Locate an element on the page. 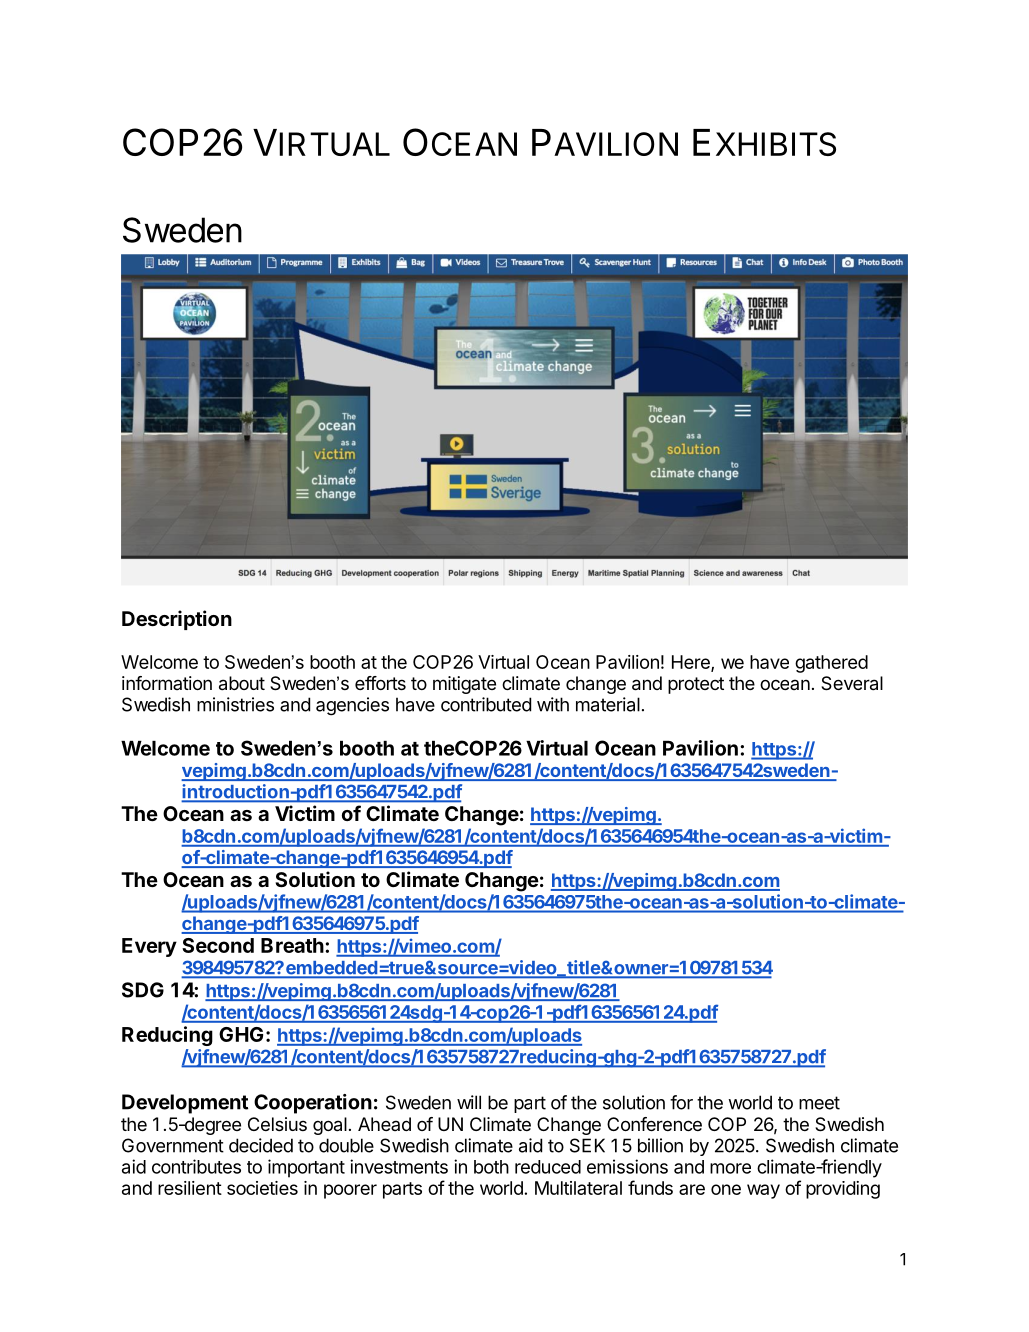  Second is located at coordinates (218, 945).
